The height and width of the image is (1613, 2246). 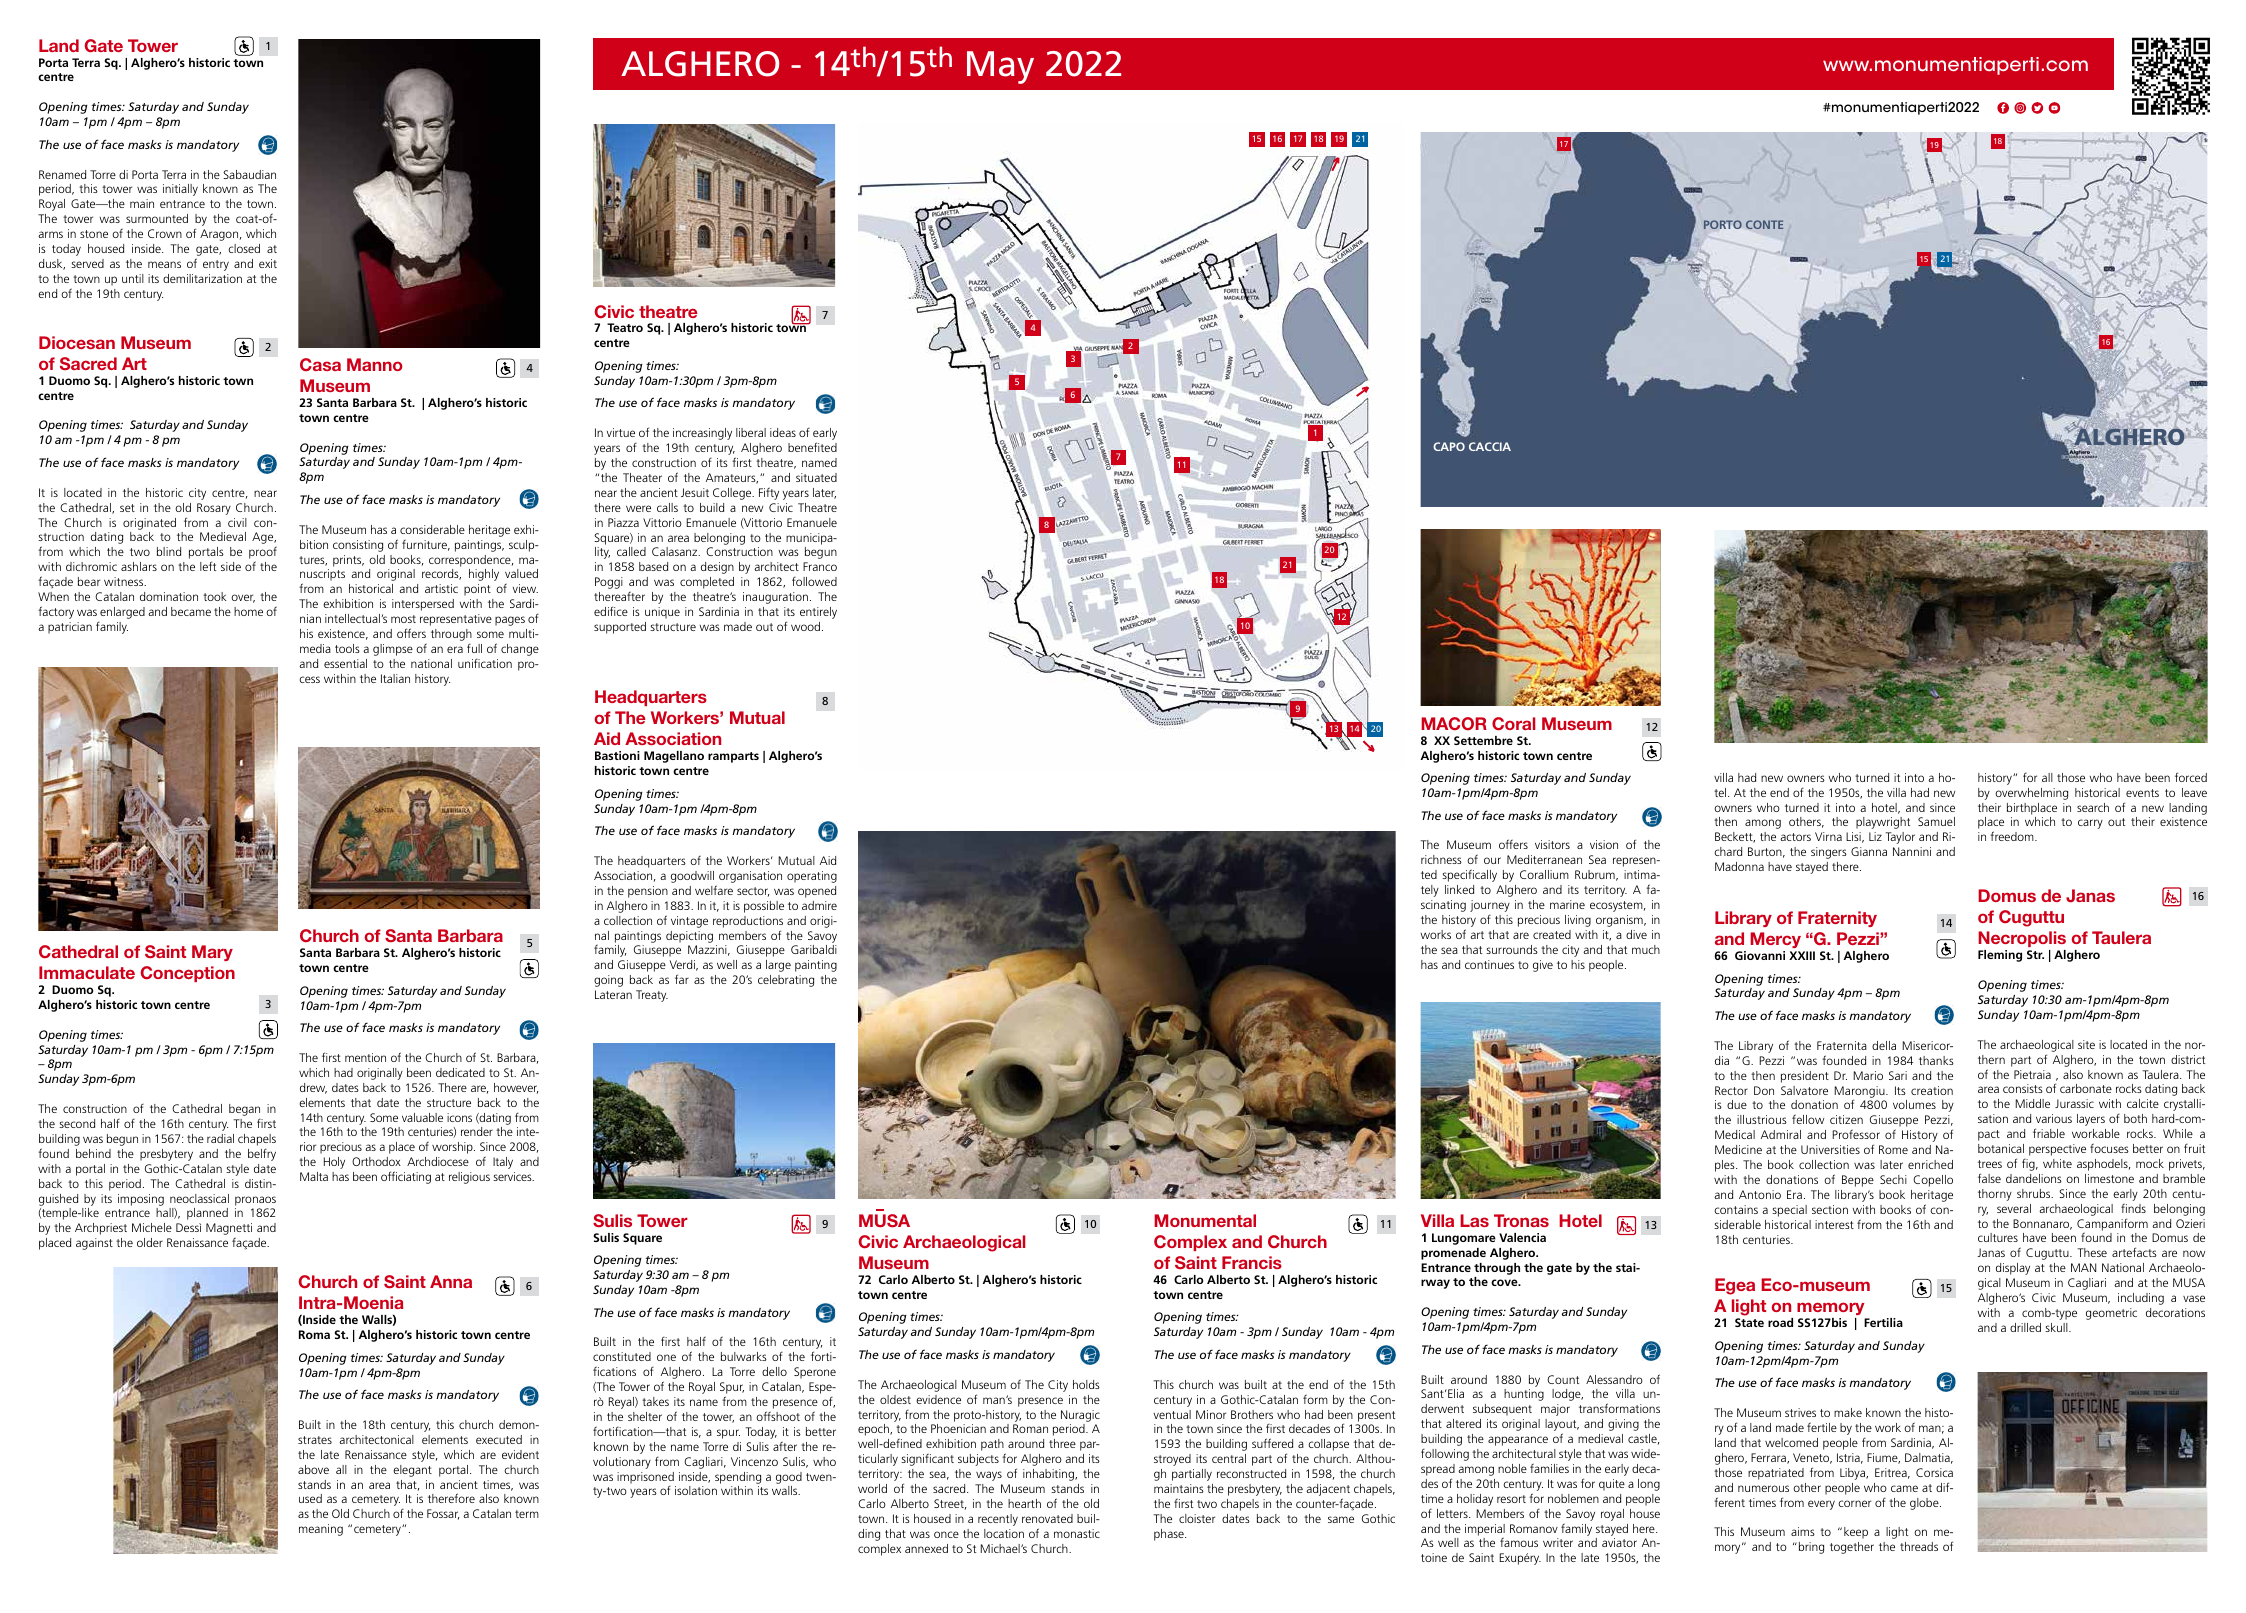 What do you see at coordinates (180, 190) in the image?
I see `initially` at bounding box center [180, 190].
